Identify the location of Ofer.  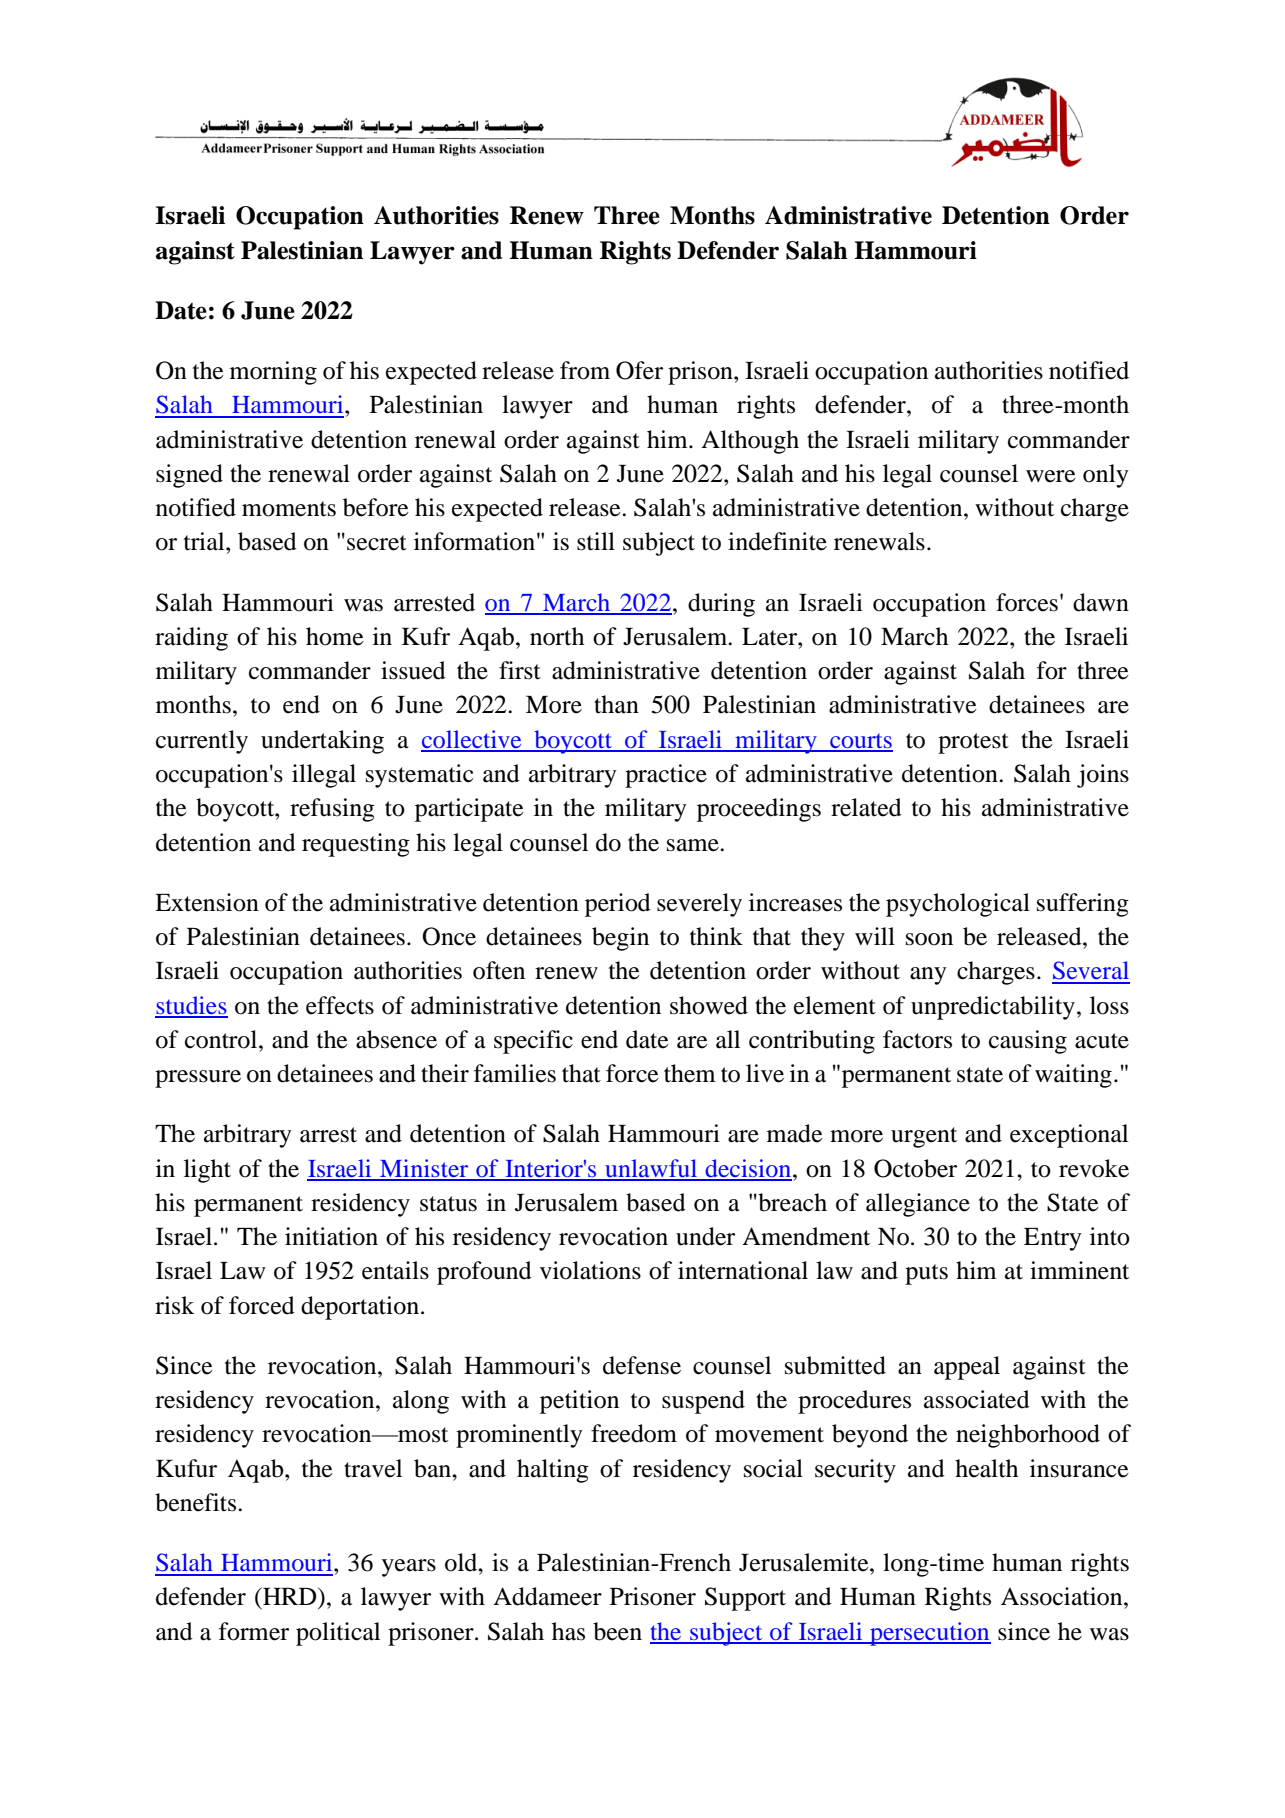
(639, 370).
